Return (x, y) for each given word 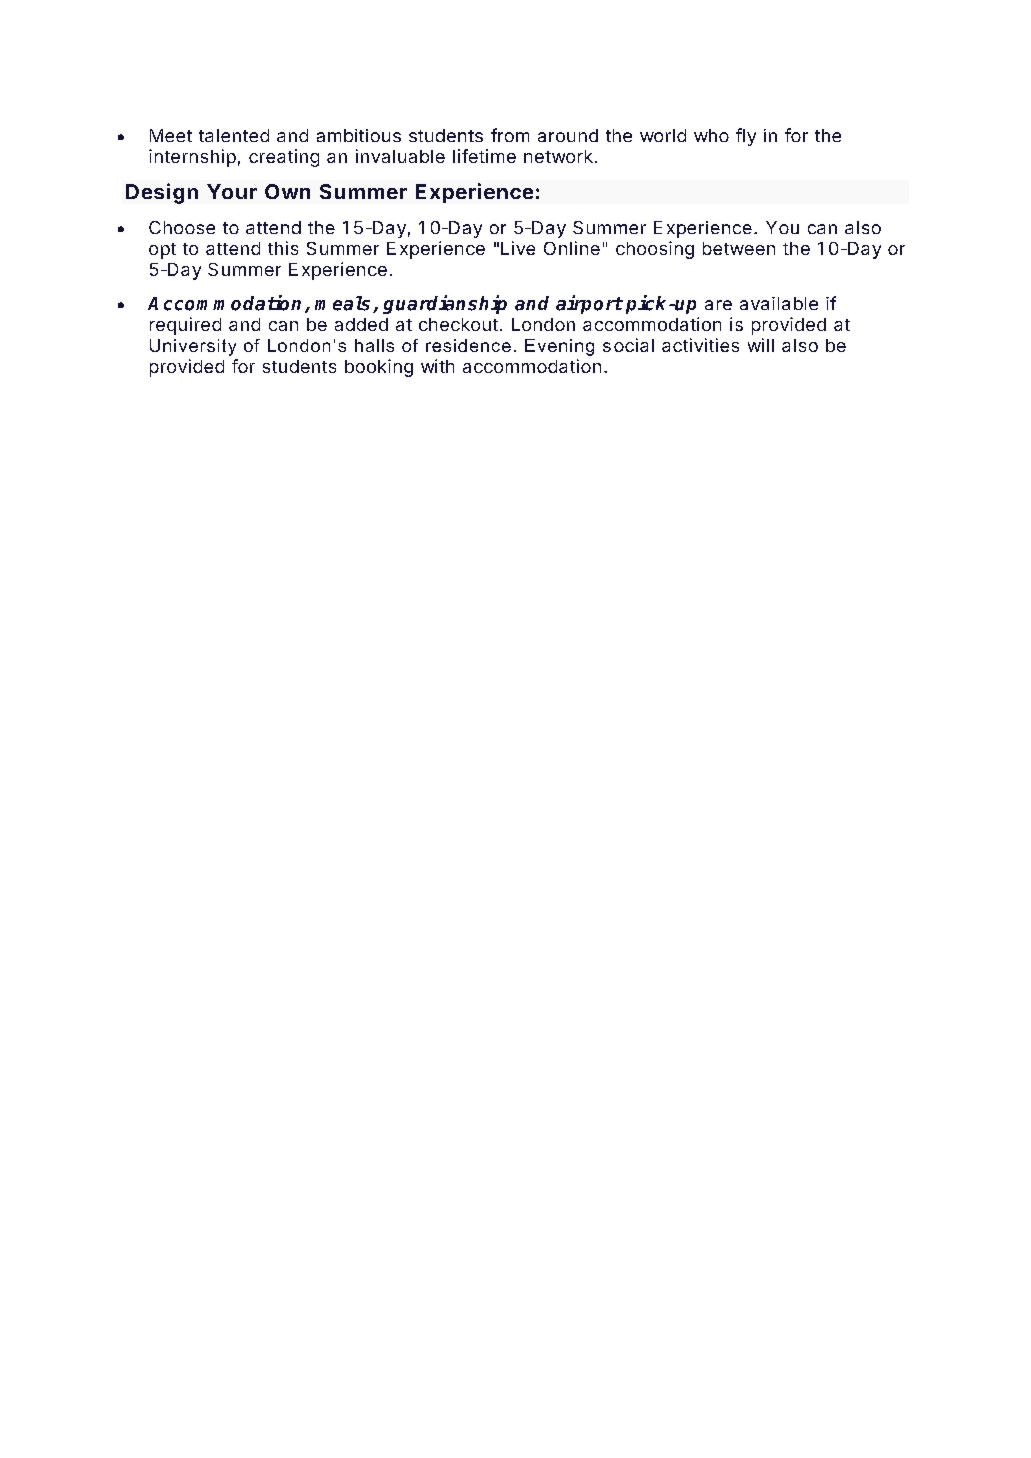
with (437, 366)
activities (700, 345)
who (711, 135)
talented (234, 135)
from (510, 135)
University (193, 347)
